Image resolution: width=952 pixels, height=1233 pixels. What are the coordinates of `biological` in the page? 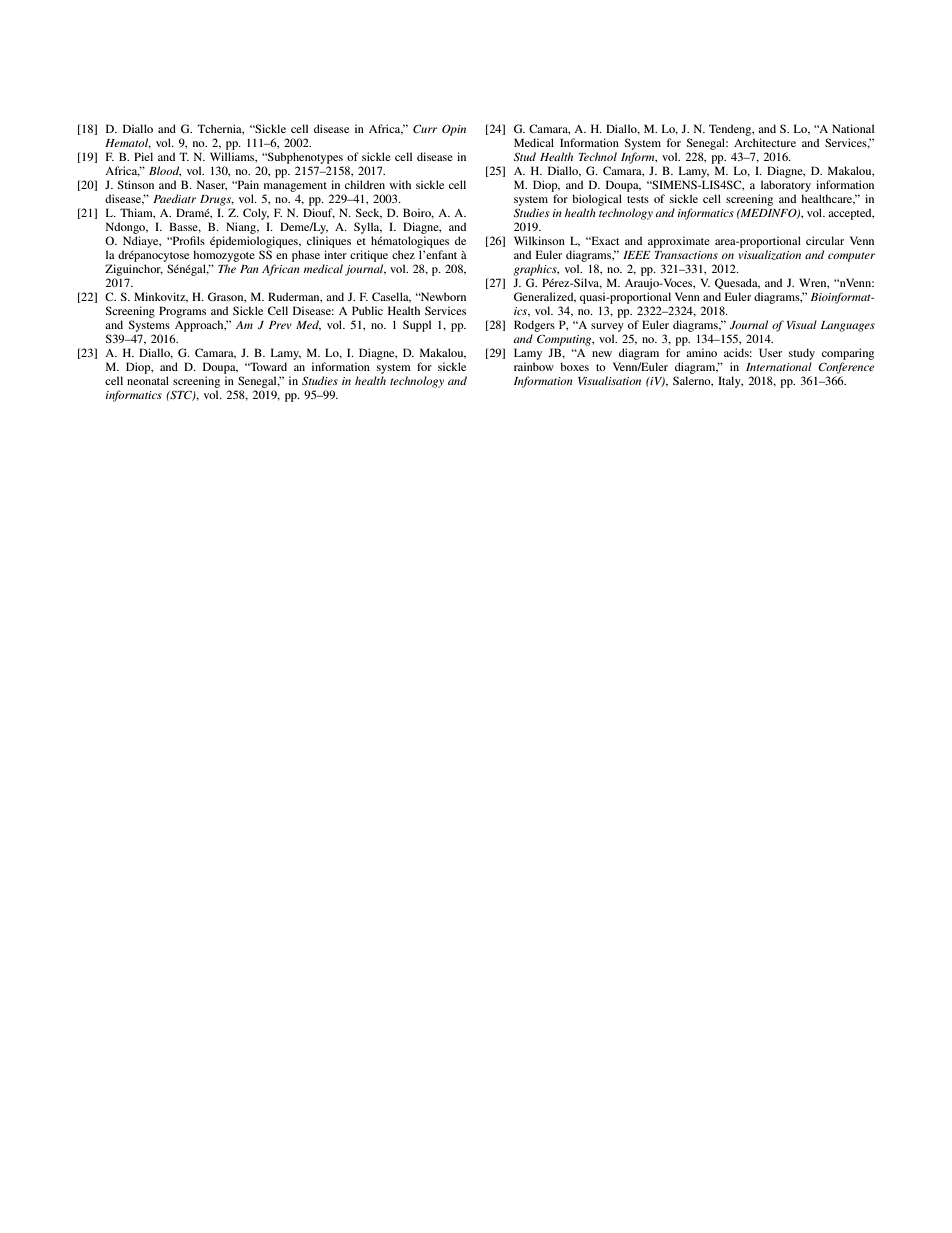 It's located at (597, 200).
